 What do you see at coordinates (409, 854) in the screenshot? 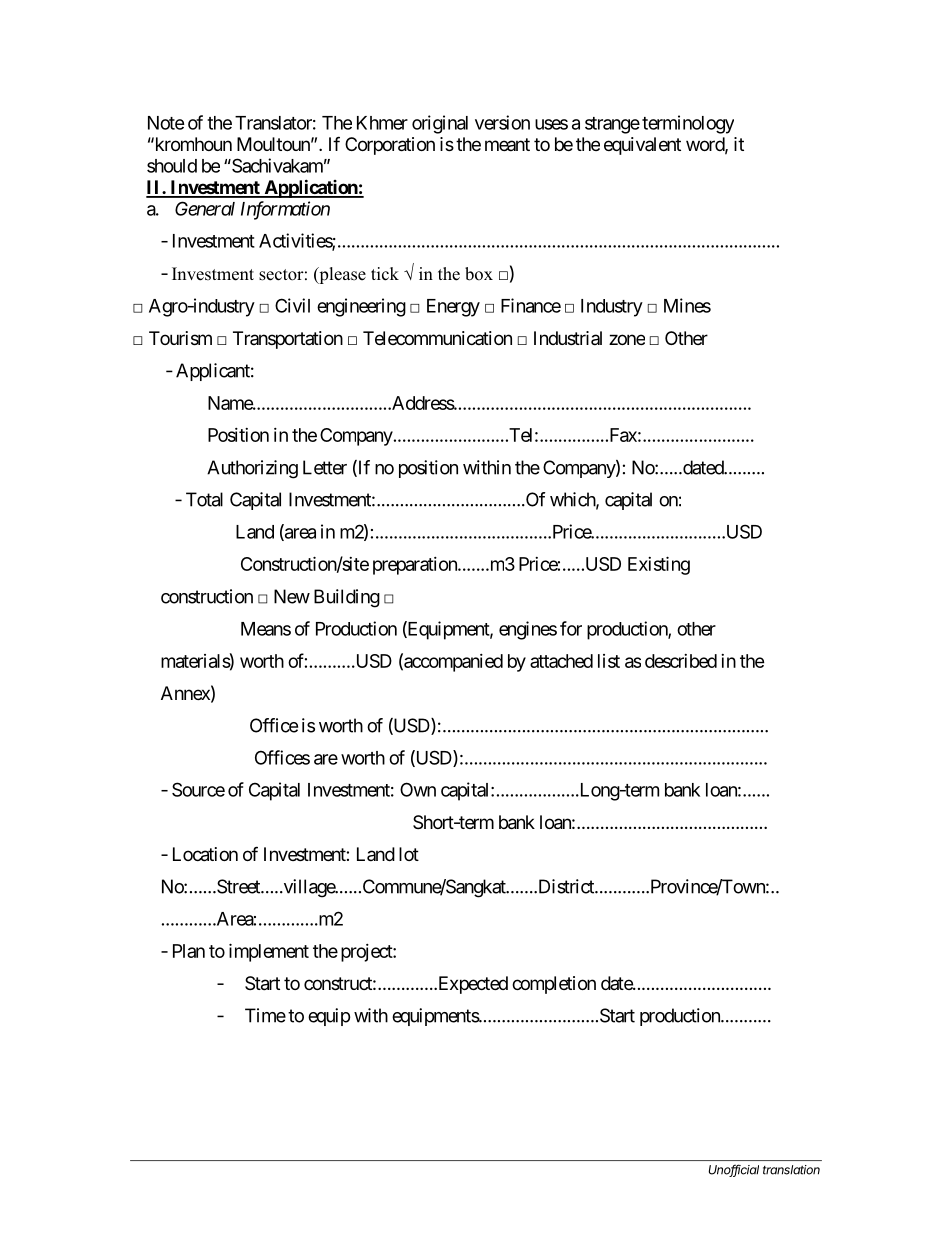
I see `lot` at bounding box center [409, 854].
